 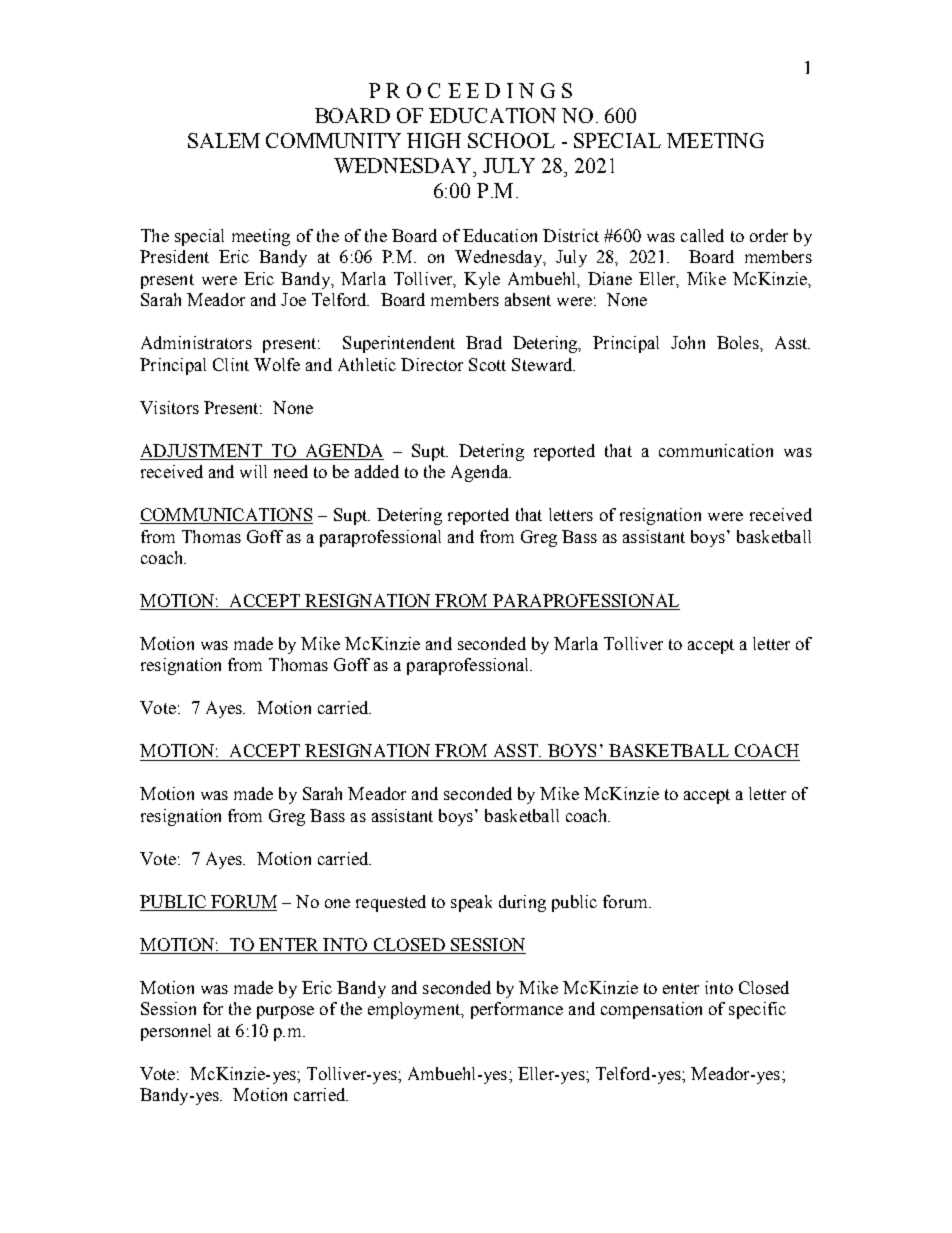 I want to click on requested, so click(x=391, y=903).
